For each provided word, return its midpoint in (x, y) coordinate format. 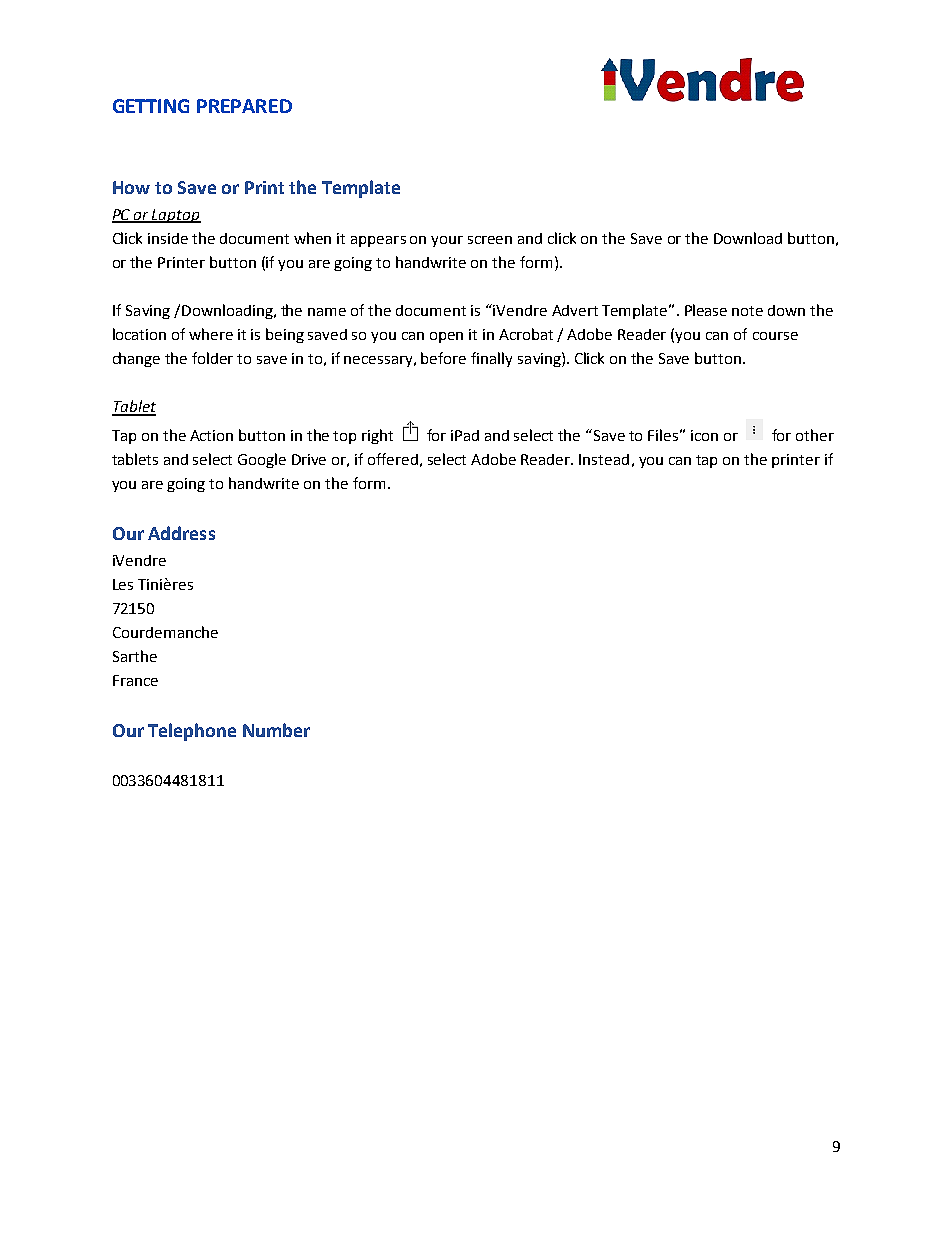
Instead (604, 459)
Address (181, 533)
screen (490, 240)
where (211, 334)
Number (276, 730)
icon (704, 435)
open (446, 337)
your (447, 241)
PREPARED (244, 106)
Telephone (192, 732)
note (747, 311)
